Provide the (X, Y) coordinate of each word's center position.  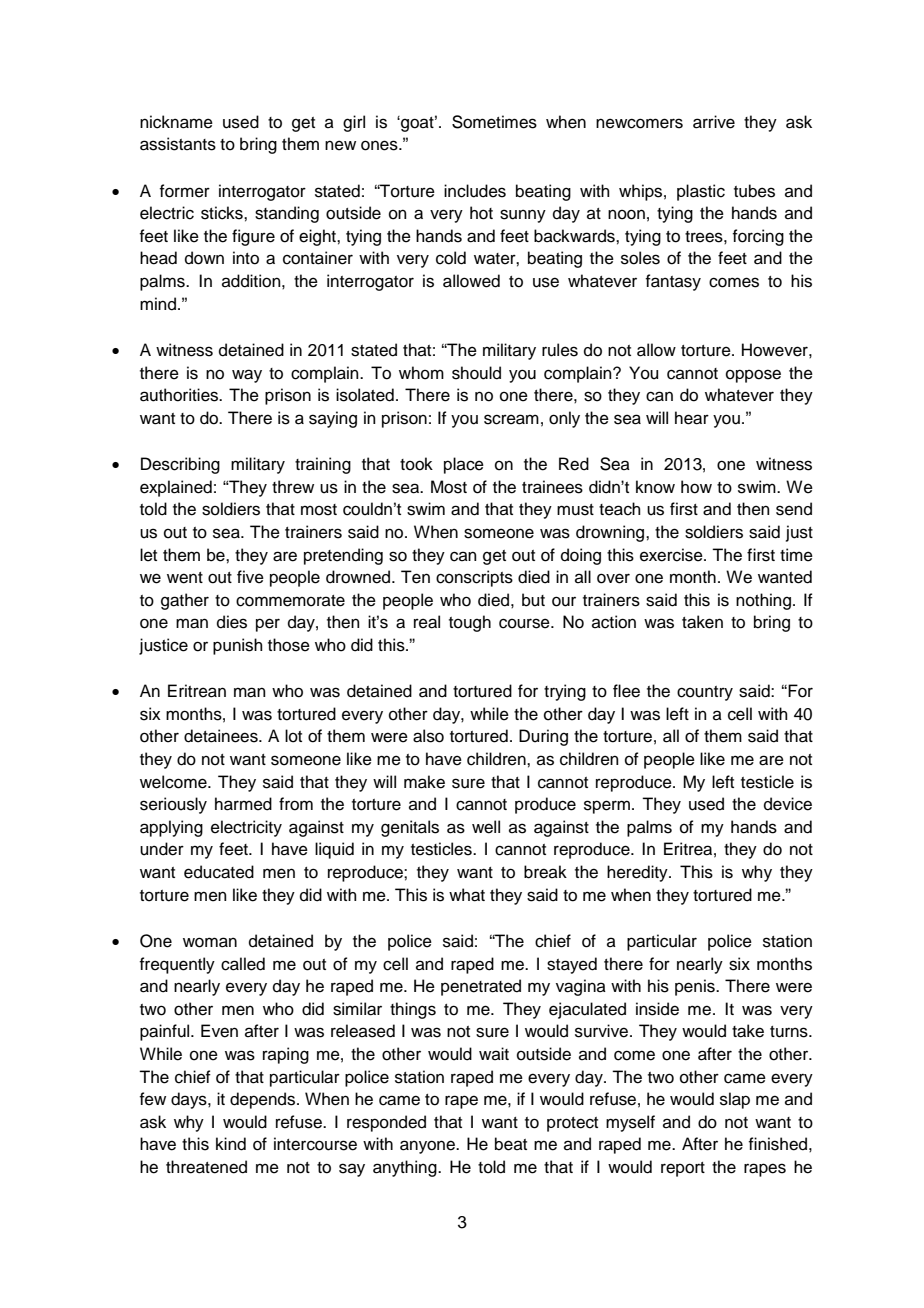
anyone (428, 1147)
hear (692, 418)
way (247, 376)
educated (219, 872)
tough (470, 623)
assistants (178, 144)
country (705, 693)
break (545, 872)
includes (475, 191)
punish (238, 646)
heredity (638, 873)
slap (735, 1100)
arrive (714, 122)
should (476, 373)
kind (231, 1144)
